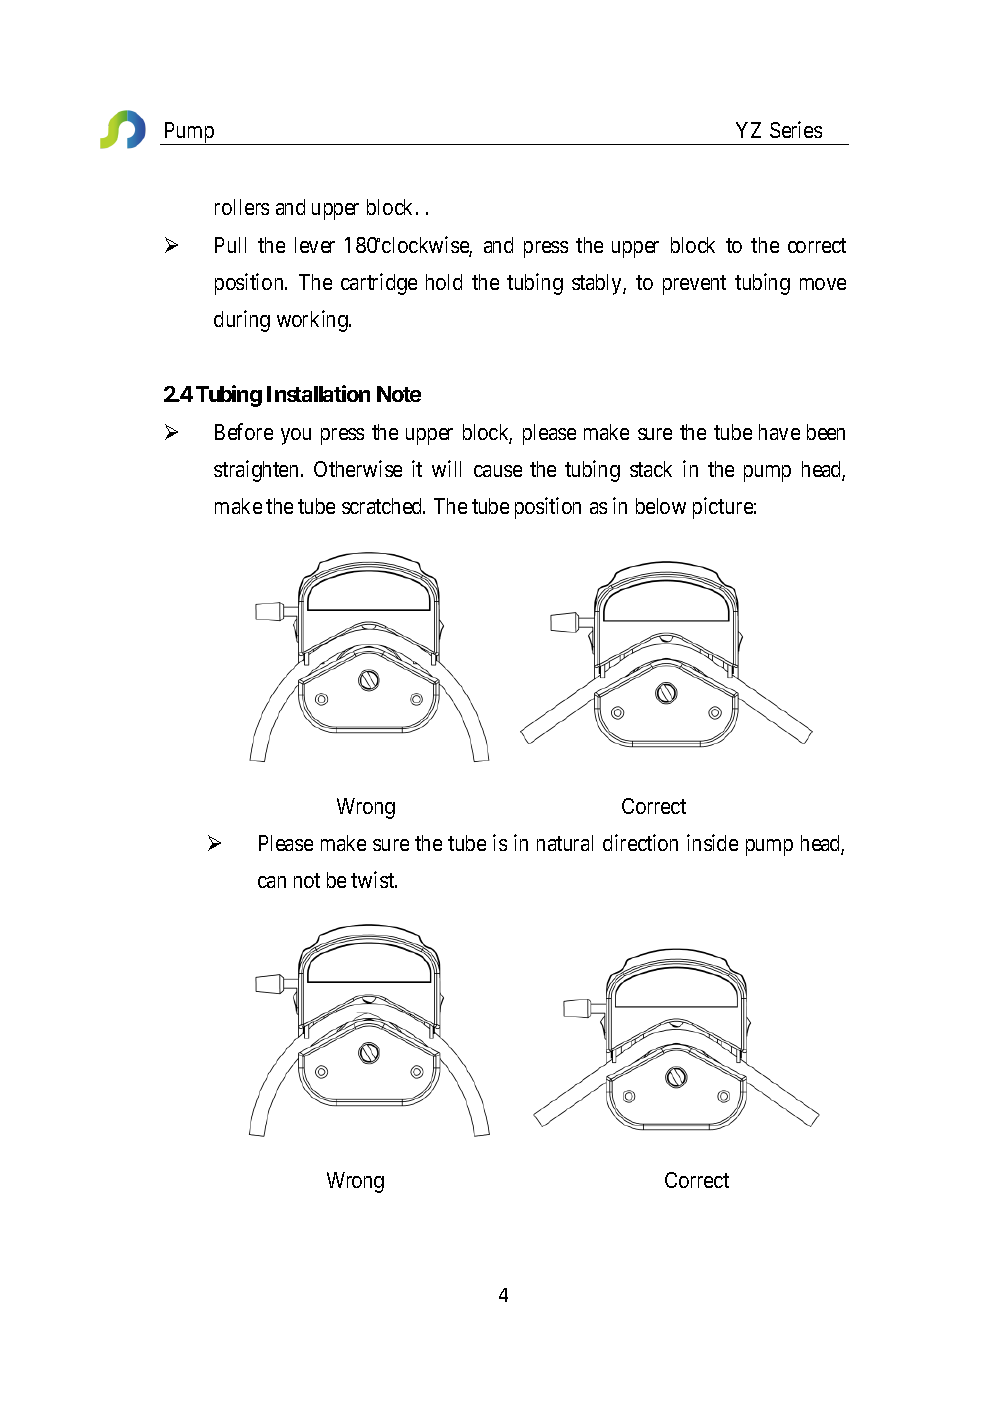 This screenshot has height=1426, width=1008. What do you see at coordinates (383, 506) in the screenshot?
I see `scratched` at bounding box center [383, 506].
